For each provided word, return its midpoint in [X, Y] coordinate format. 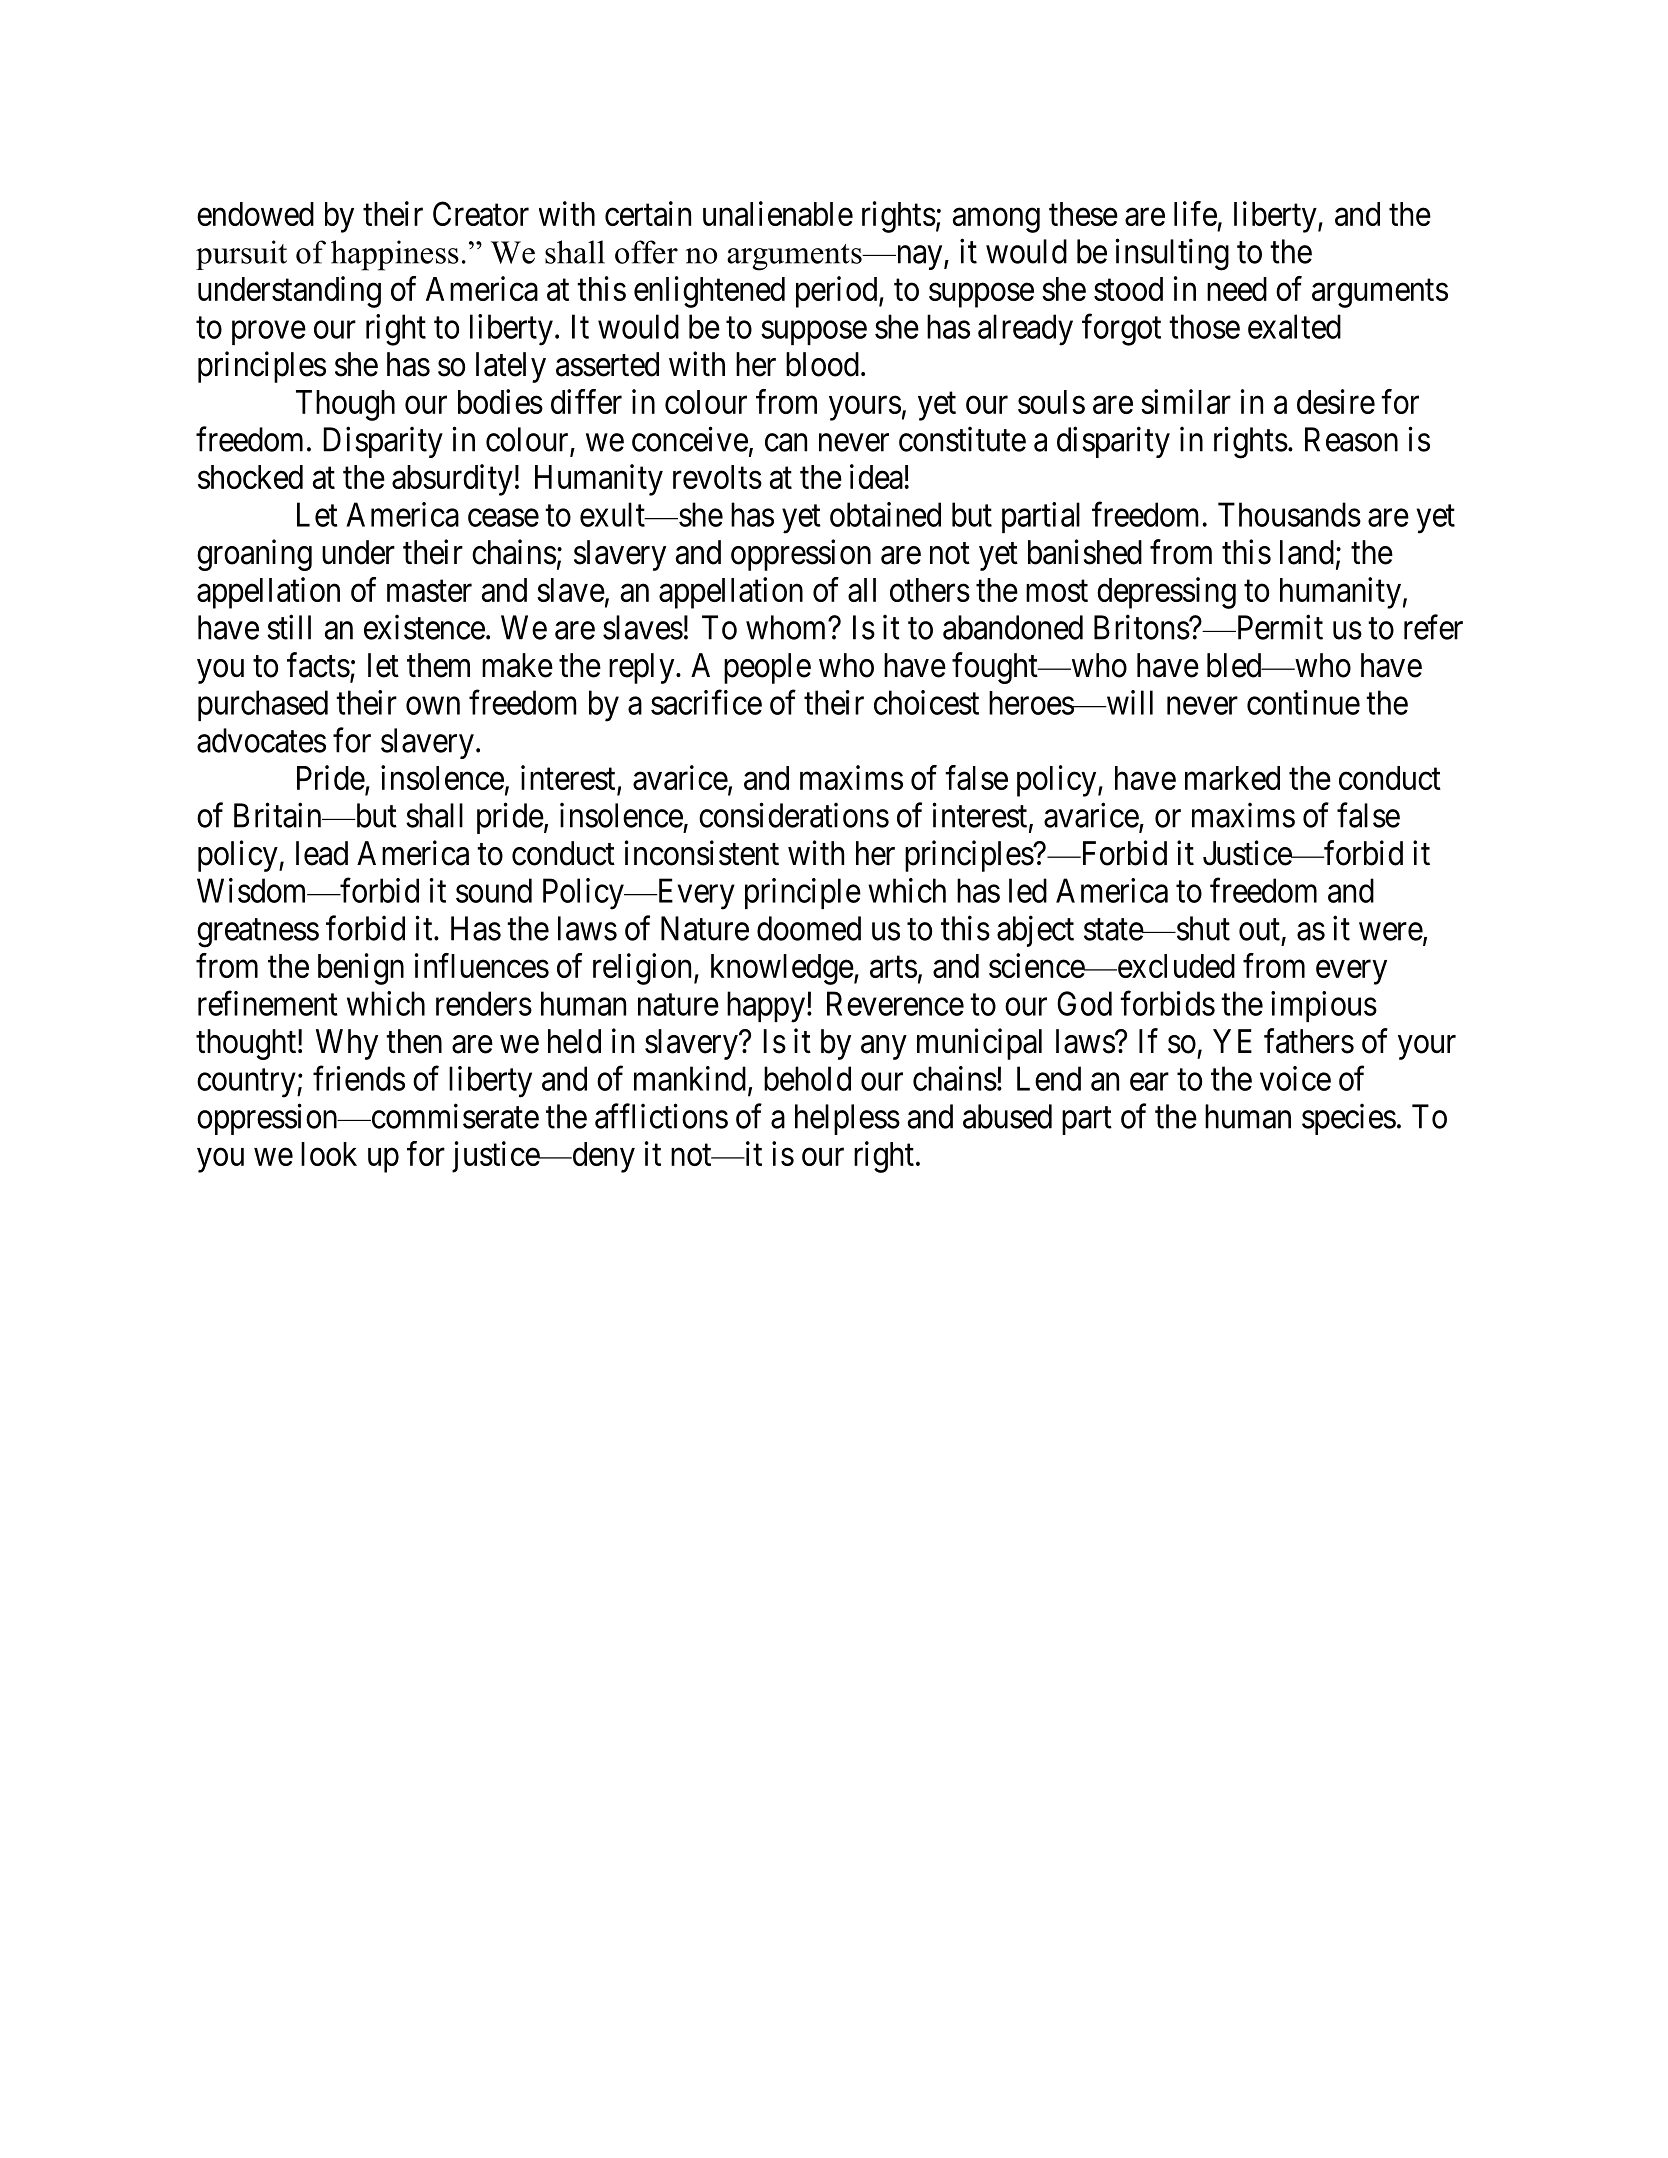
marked [1232, 778]
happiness [395, 255]
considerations [794, 815]
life [1195, 213]
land [1307, 552]
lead [322, 853]
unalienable [778, 213]
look [329, 1154]
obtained [885, 514]
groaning [254, 555]
